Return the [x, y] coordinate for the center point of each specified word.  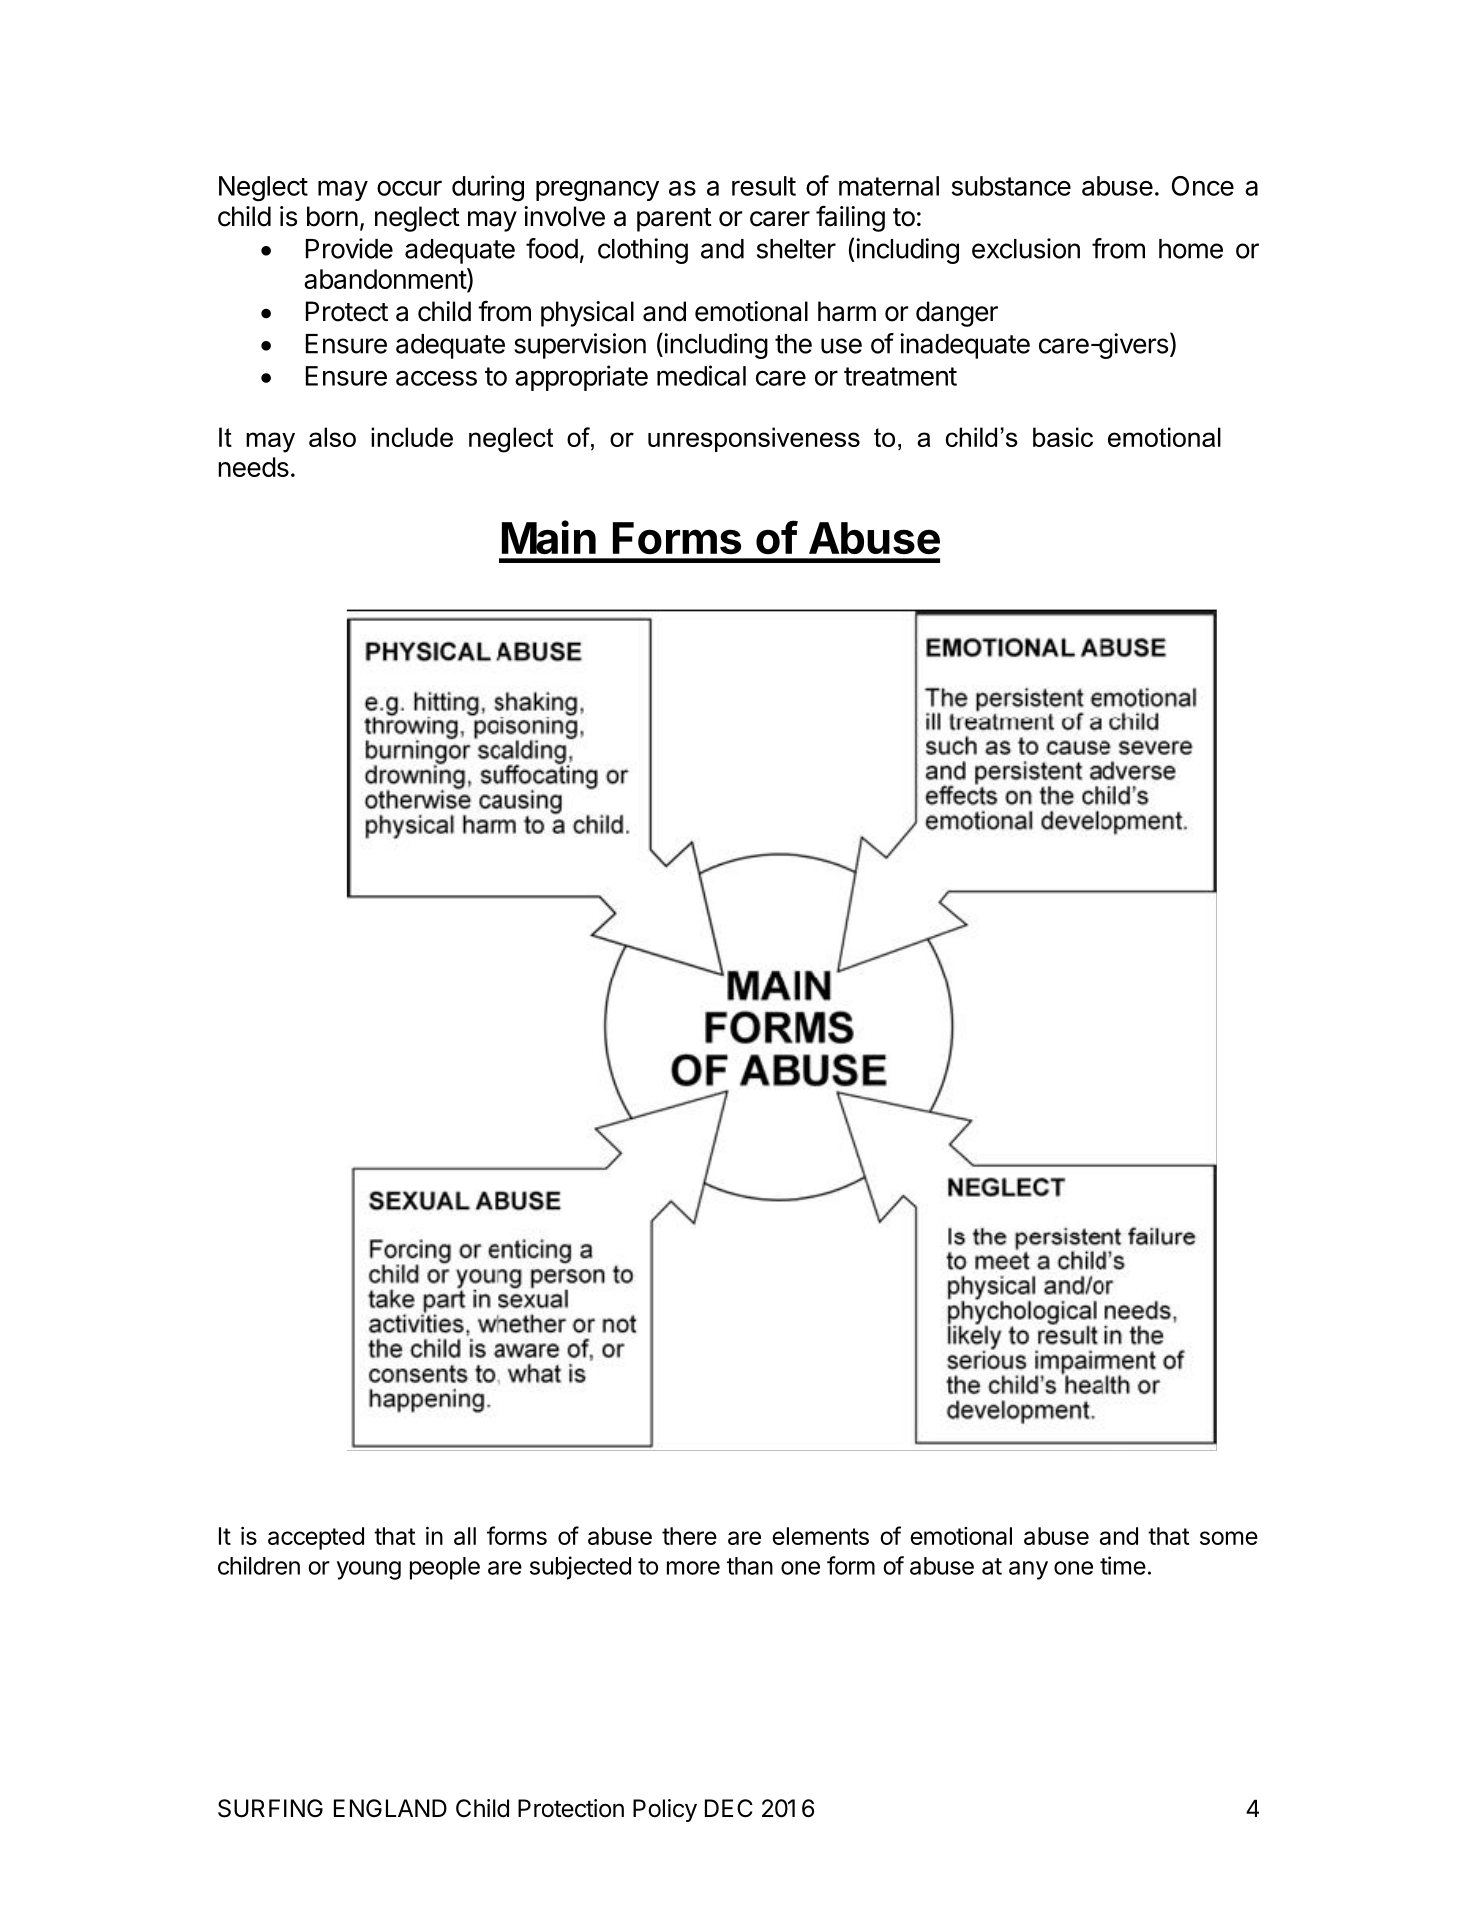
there [689, 1536]
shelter [796, 249]
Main [549, 537]
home [1191, 249]
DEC [729, 1808]
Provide [349, 248]
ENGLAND [390, 1808]
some [1229, 1538]
